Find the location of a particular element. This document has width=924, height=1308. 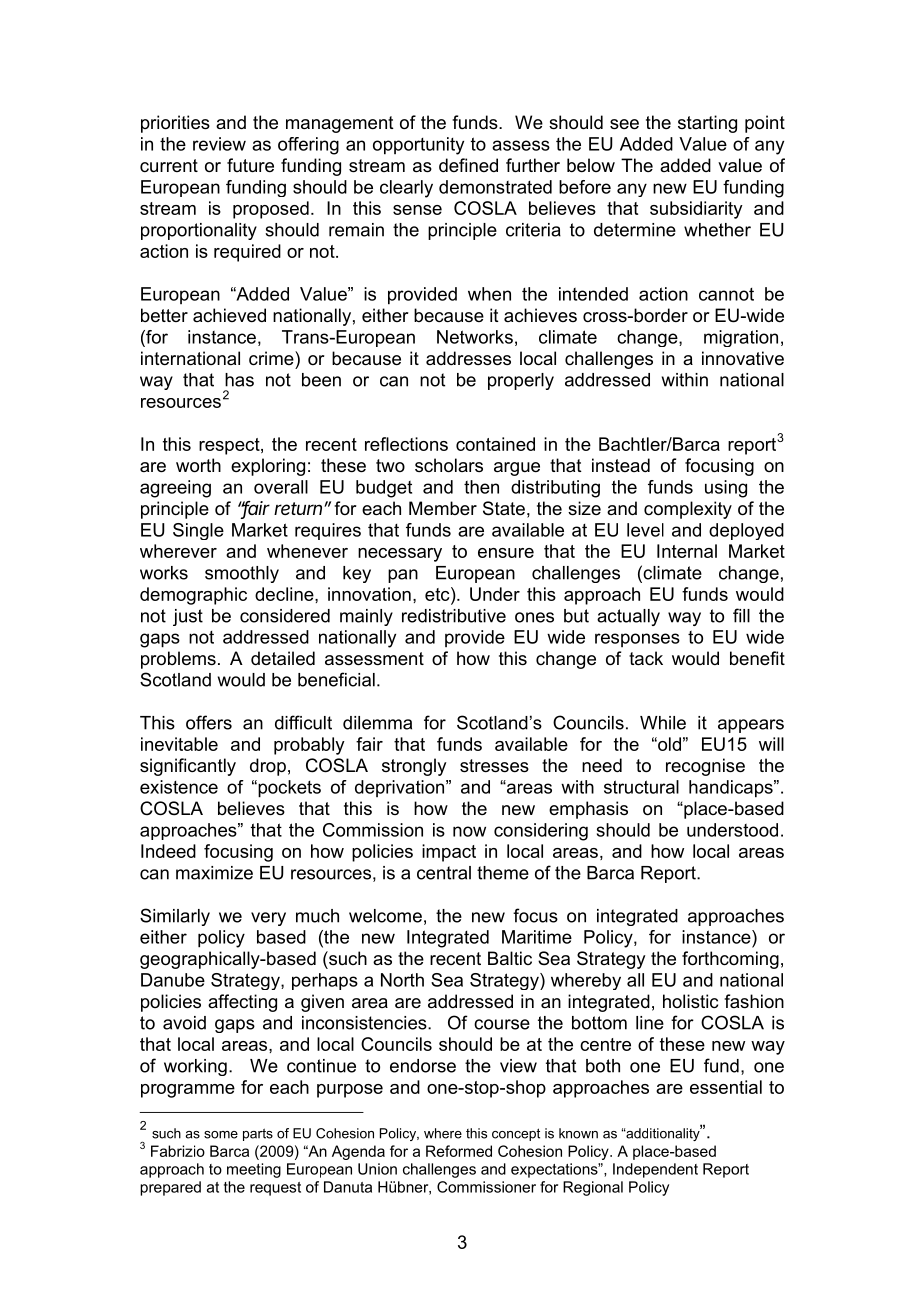

starting is located at coordinates (707, 124).
